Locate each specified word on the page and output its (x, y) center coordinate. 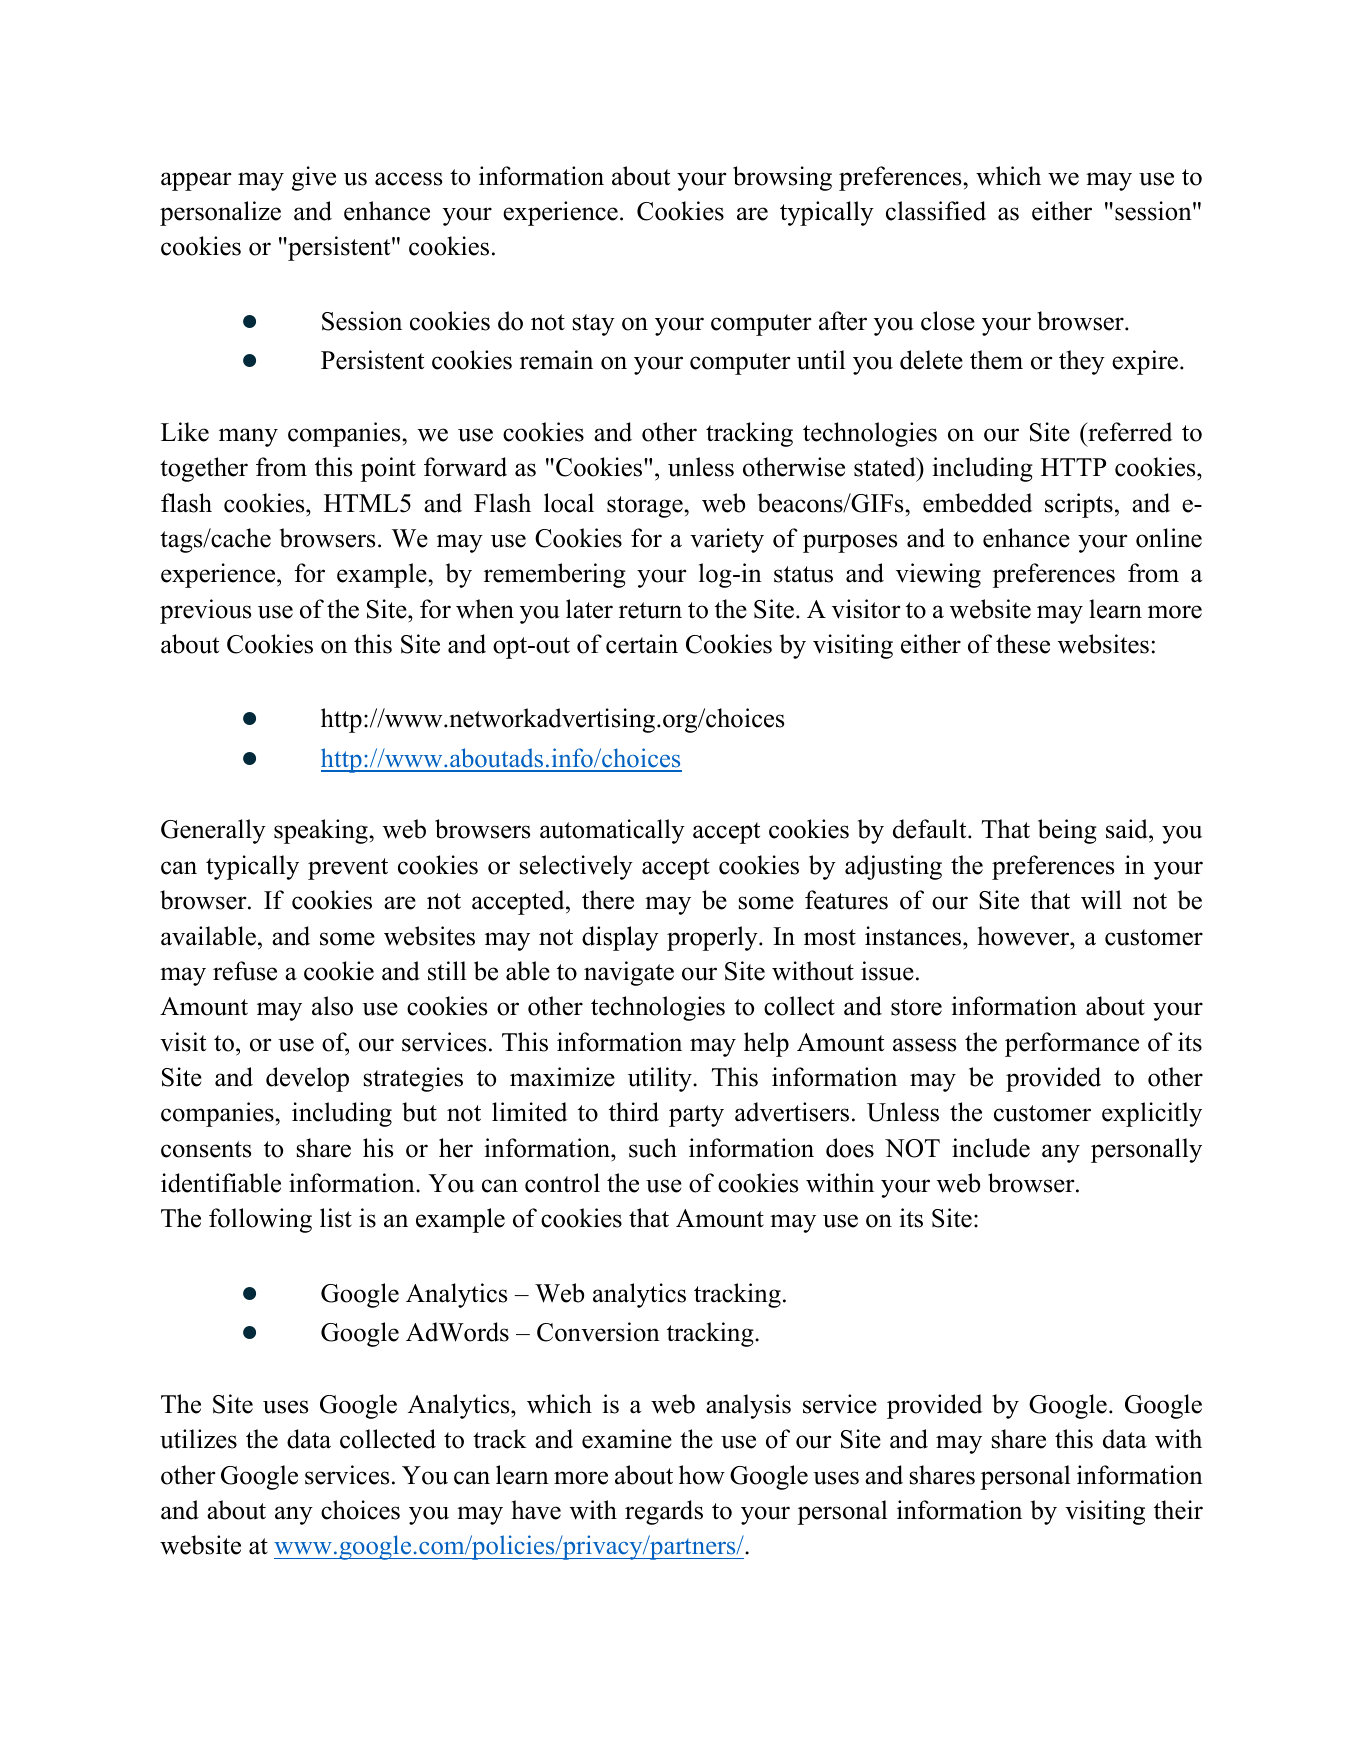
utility (661, 1079)
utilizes (198, 1439)
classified (936, 211)
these (1023, 644)
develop (307, 1079)
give (314, 178)
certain (642, 644)
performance (1072, 1044)
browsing (782, 178)
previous (205, 611)
